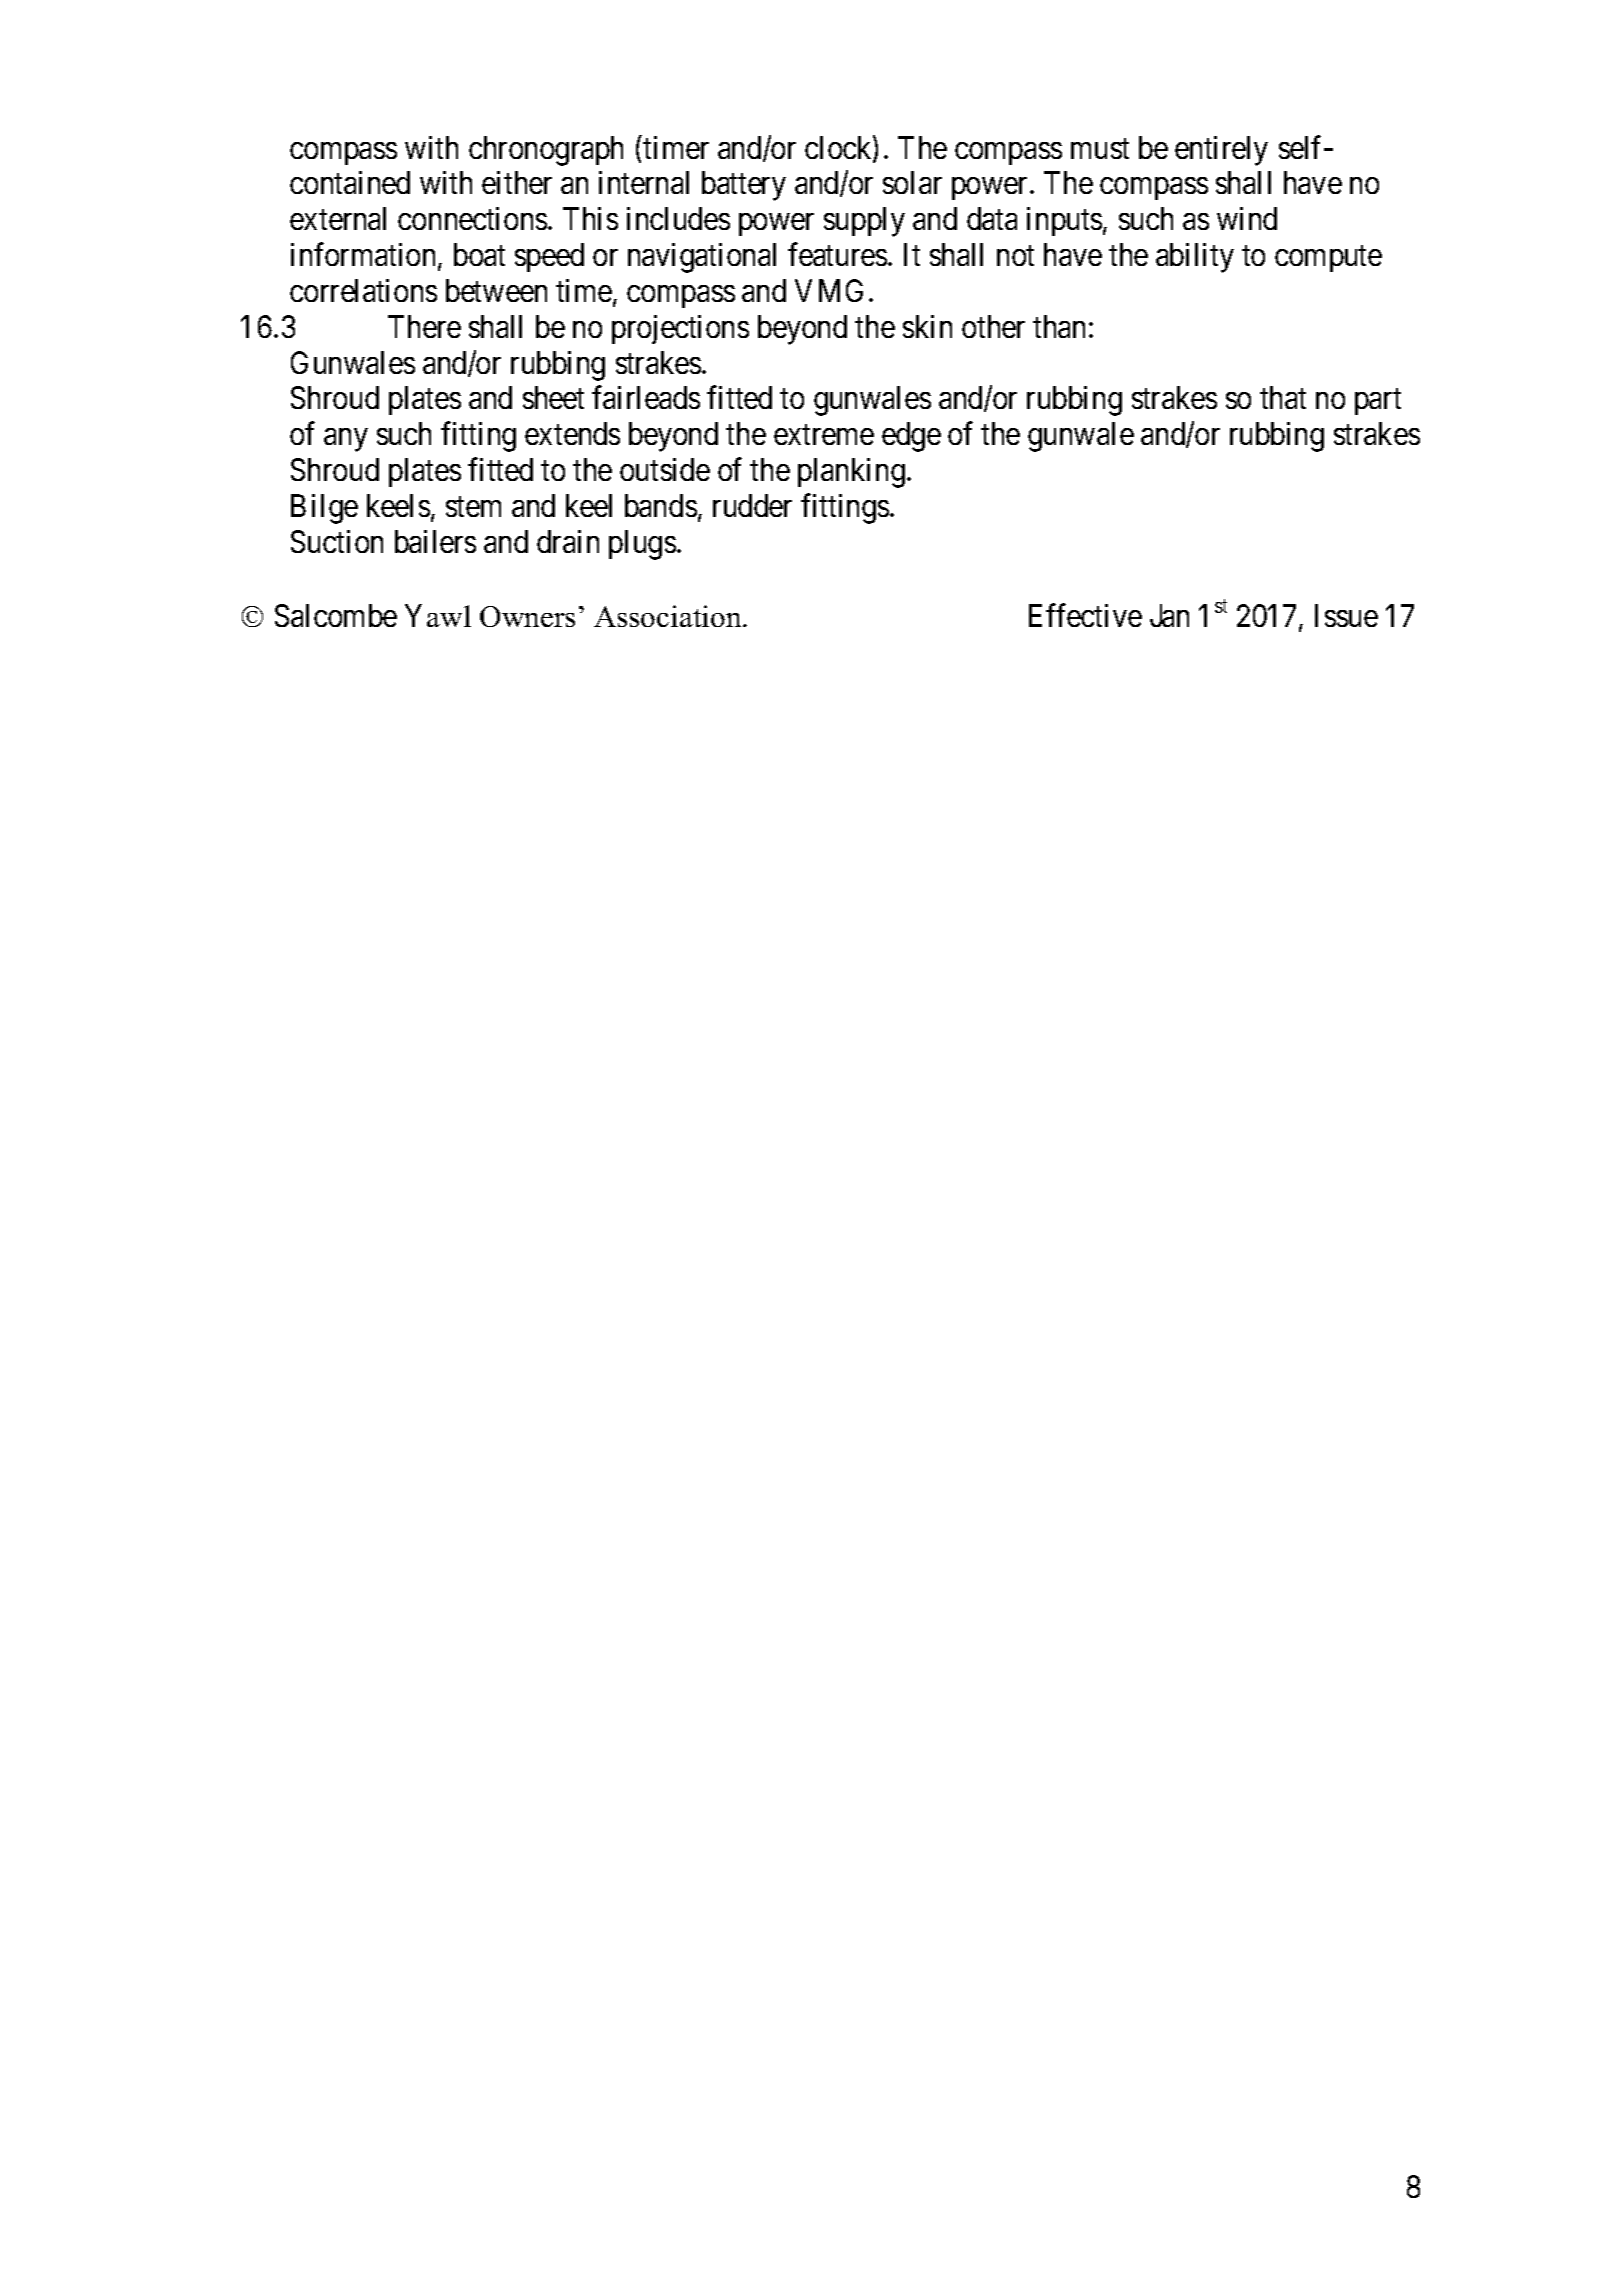 This screenshot has height=2282, width=1613. I want to click on entirely, so click(1221, 151).
